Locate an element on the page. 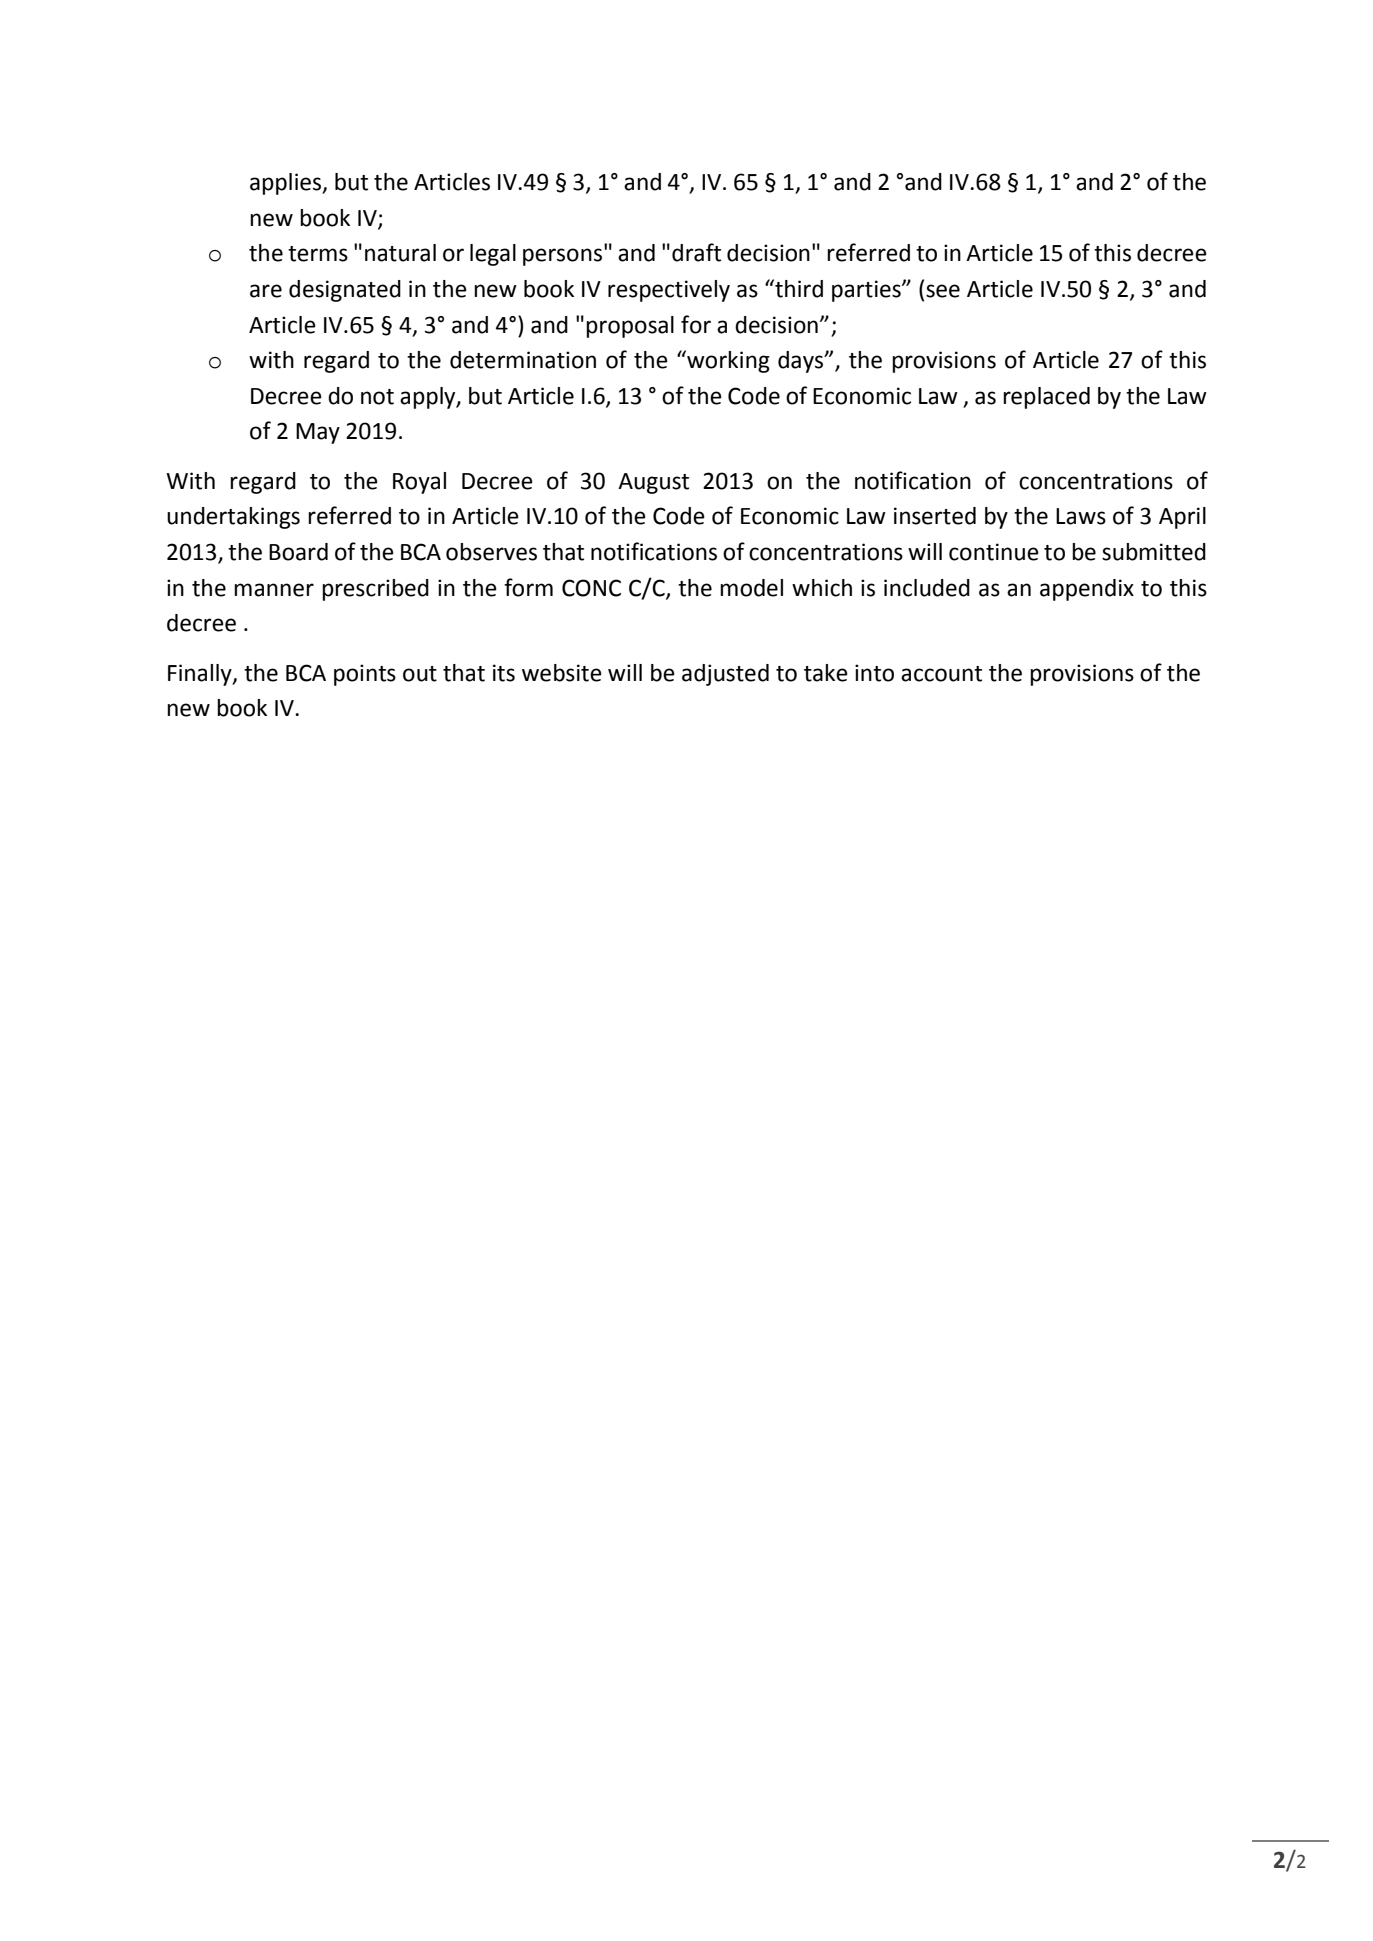 The image size is (1373, 1941). adjusted is located at coordinates (725, 675).
